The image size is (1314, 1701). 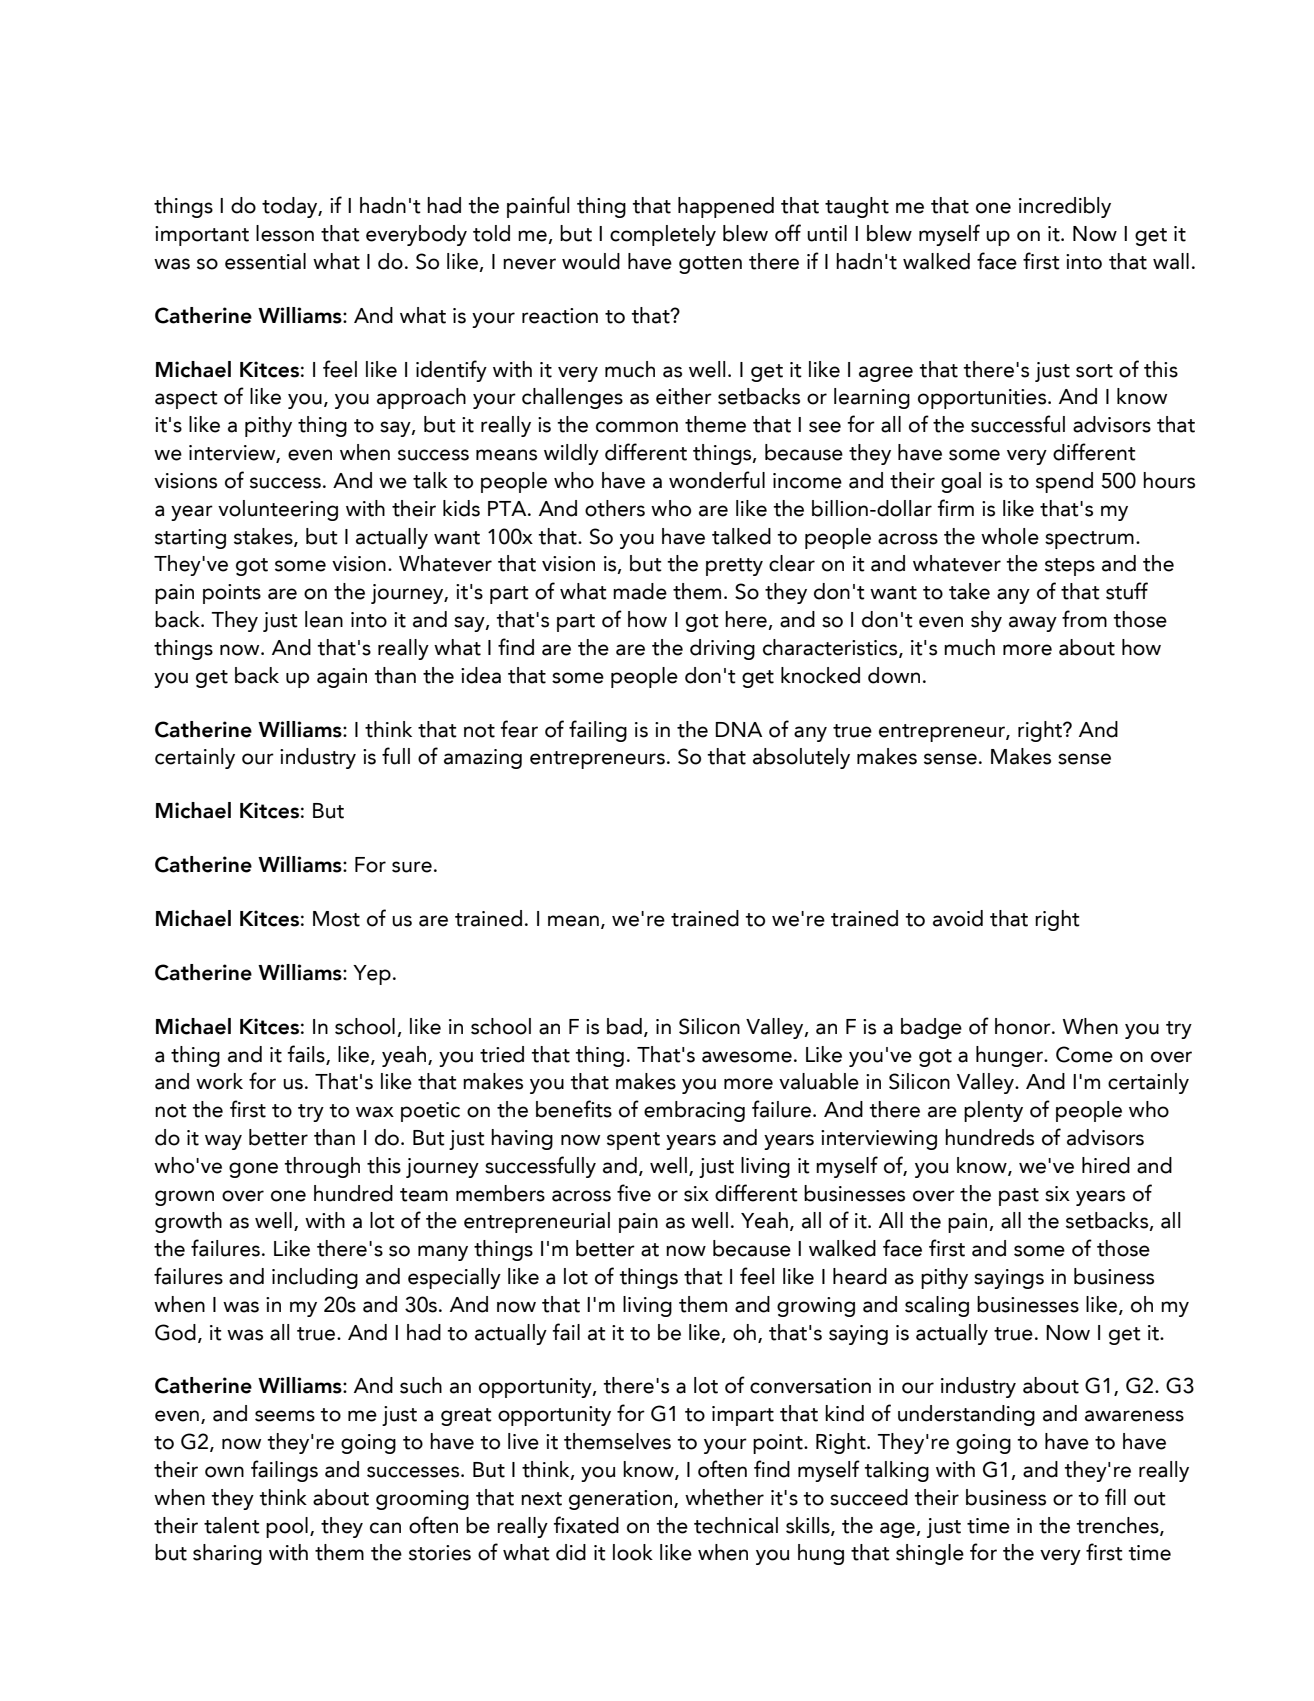 I want to click on steps, so click(x=1070, y=567).
